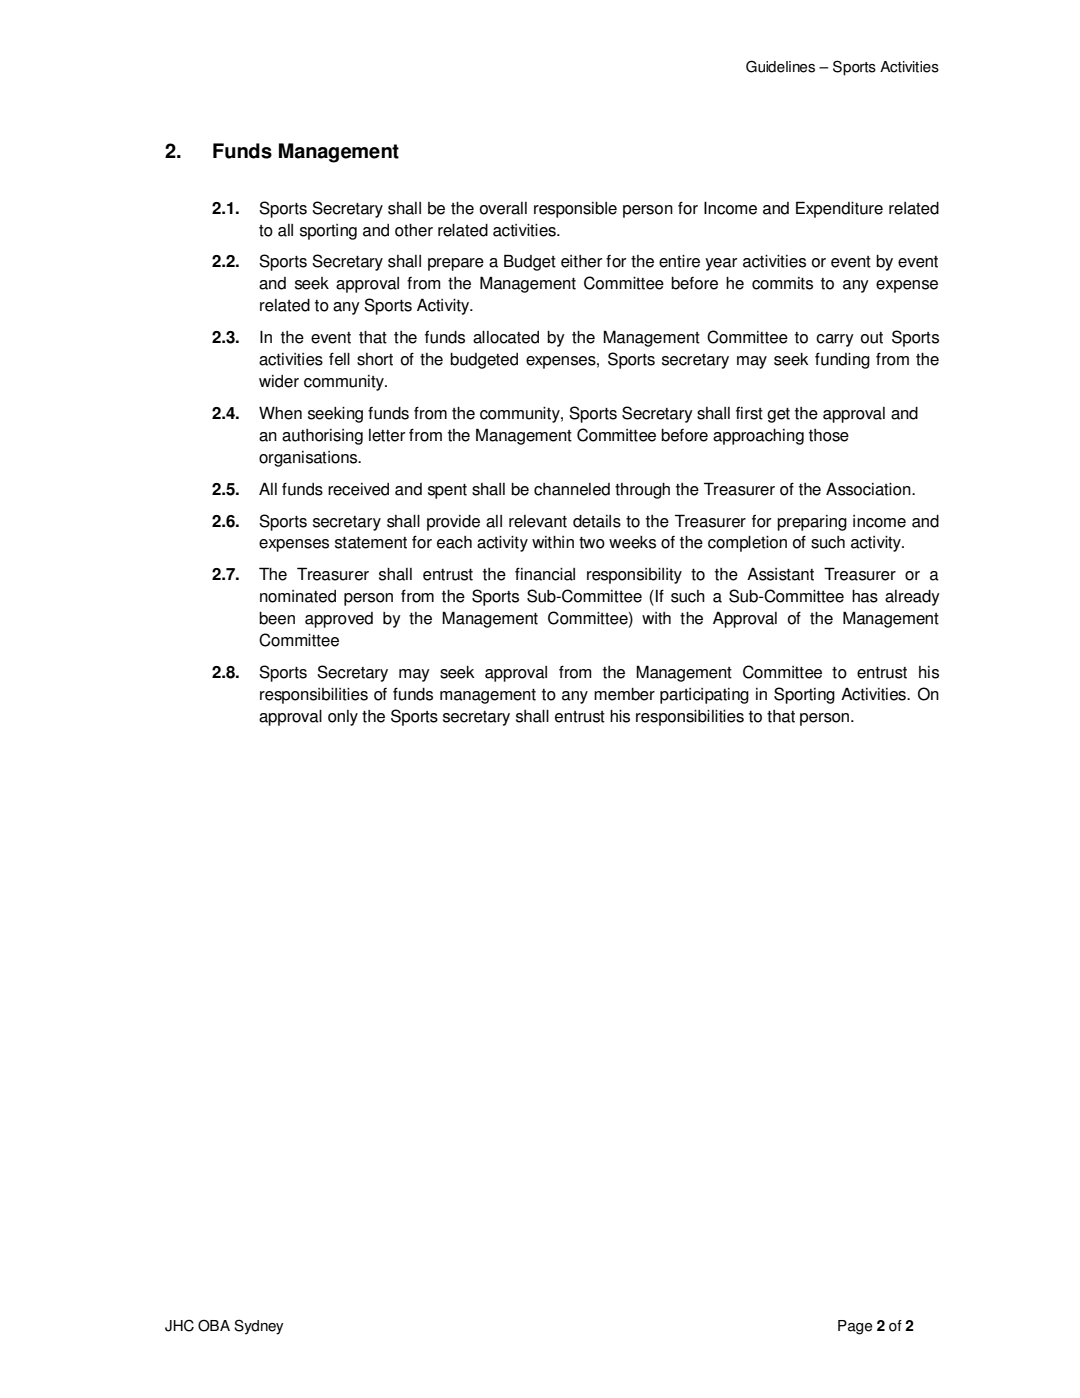  What do you see at coordinates (309, 459) in the screenshot?
I see `organisations` at bounding box center [309, 459].
